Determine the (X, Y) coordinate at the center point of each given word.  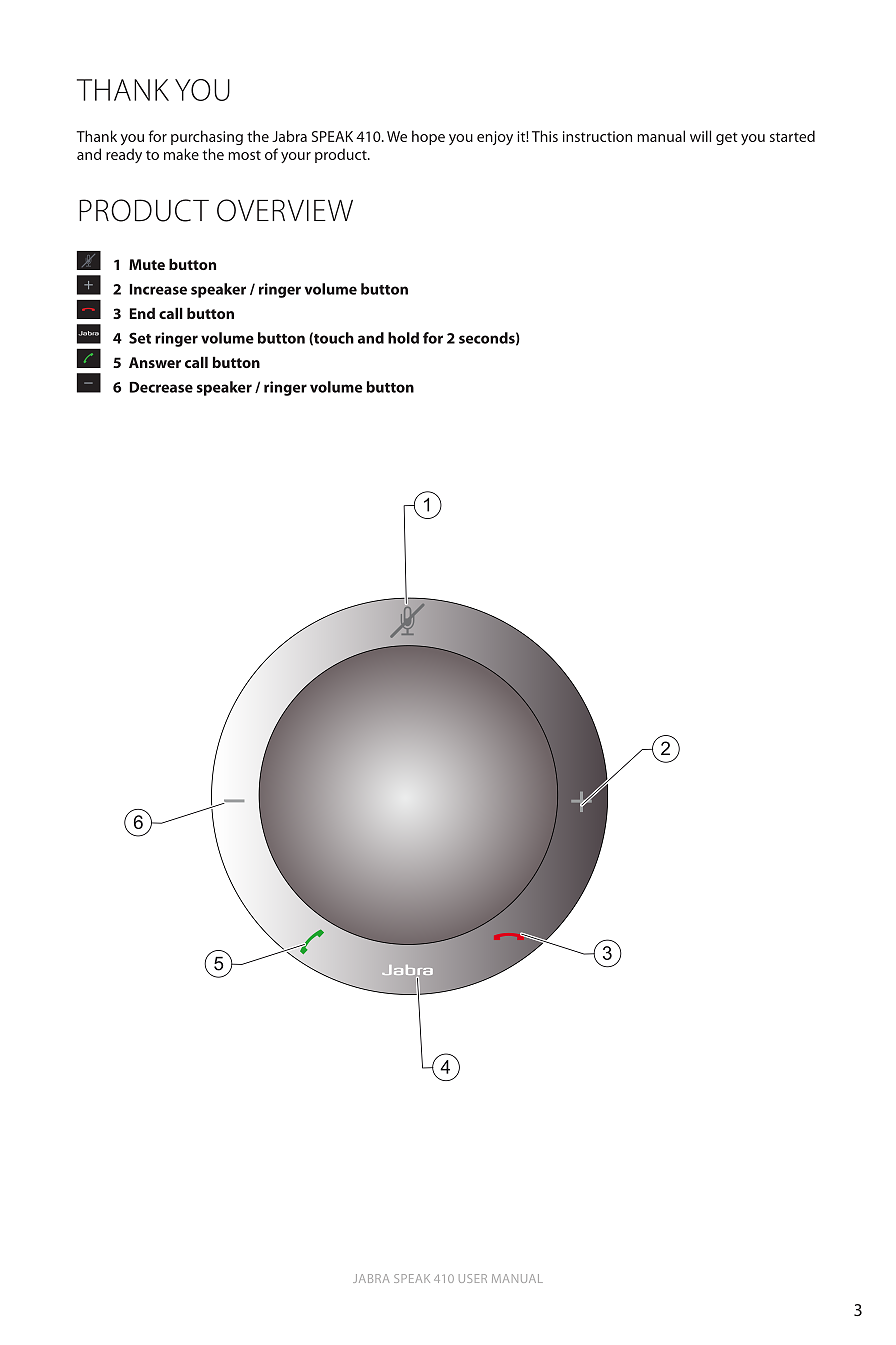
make (181, 154)
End (142, 313)
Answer (155, 362)
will (700, 136)
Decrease (161, 387)
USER (473, 1278)
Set (140, 338)
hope (428, 137)
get (727, 138)
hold (403, 338)
